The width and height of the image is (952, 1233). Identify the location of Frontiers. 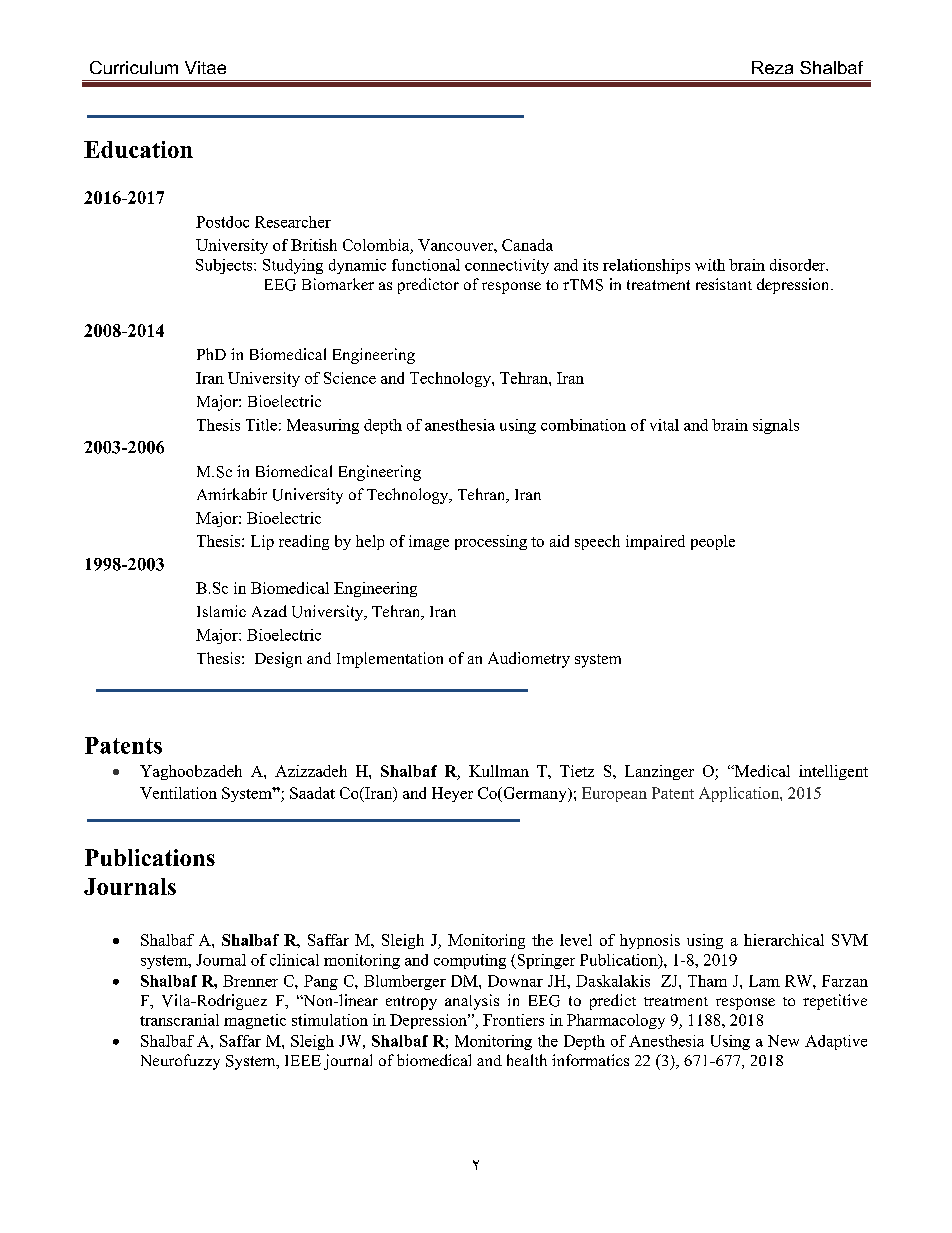
(513, 1020).
